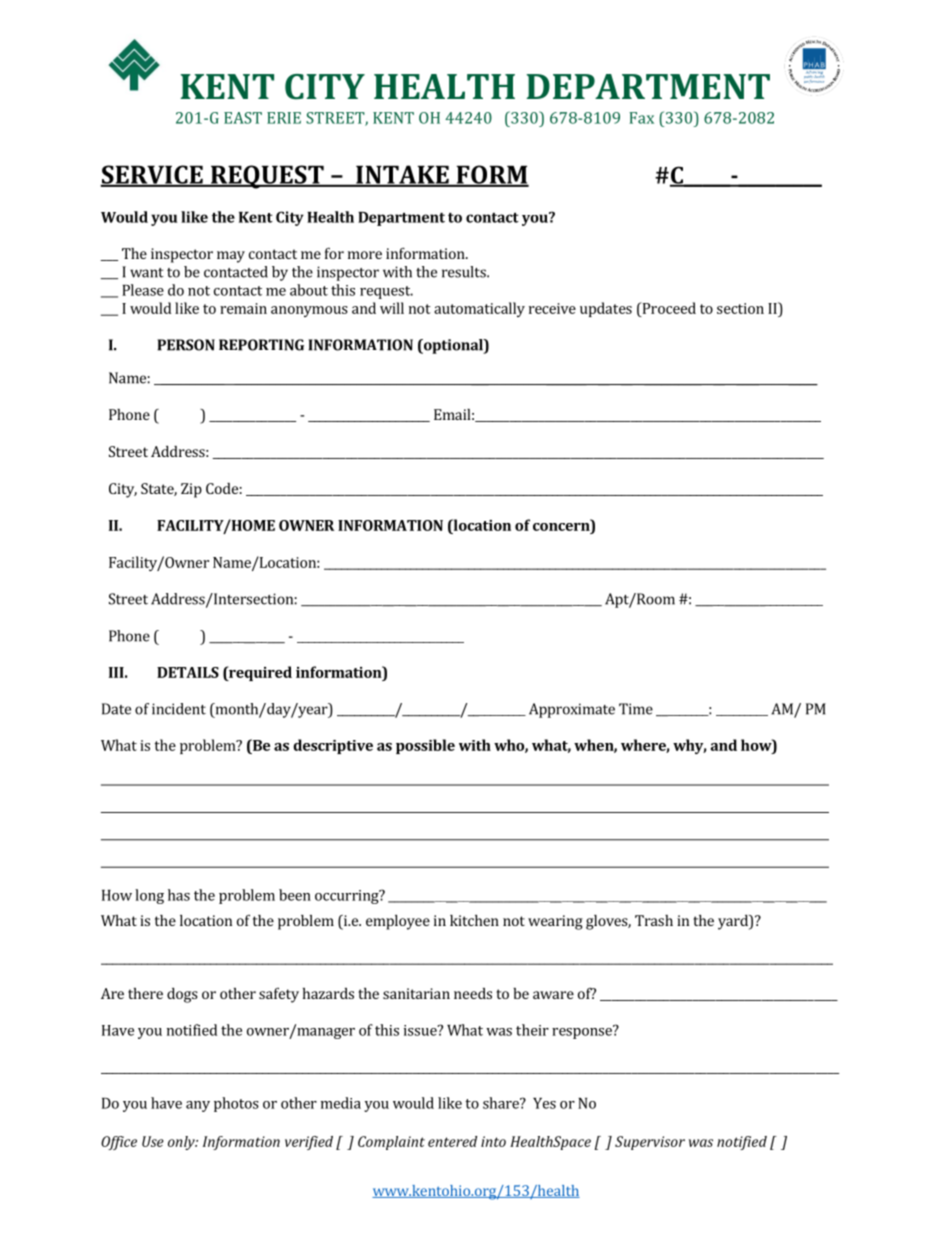 The height and width of the document is (1233, 952). I want to click on INTAKE, so click(402, 175).
